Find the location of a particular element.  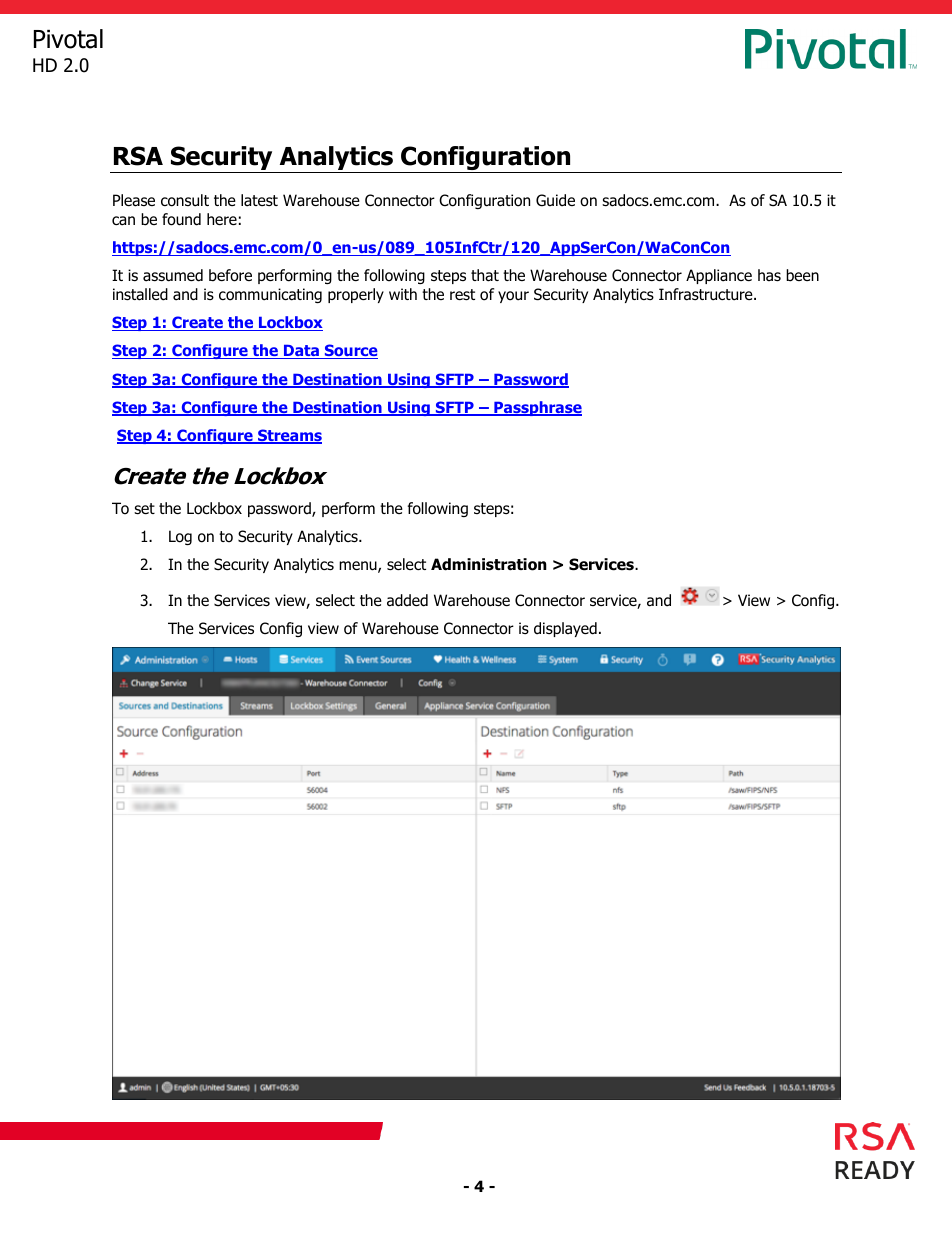

Streams is located at coordinates (289, 436).
